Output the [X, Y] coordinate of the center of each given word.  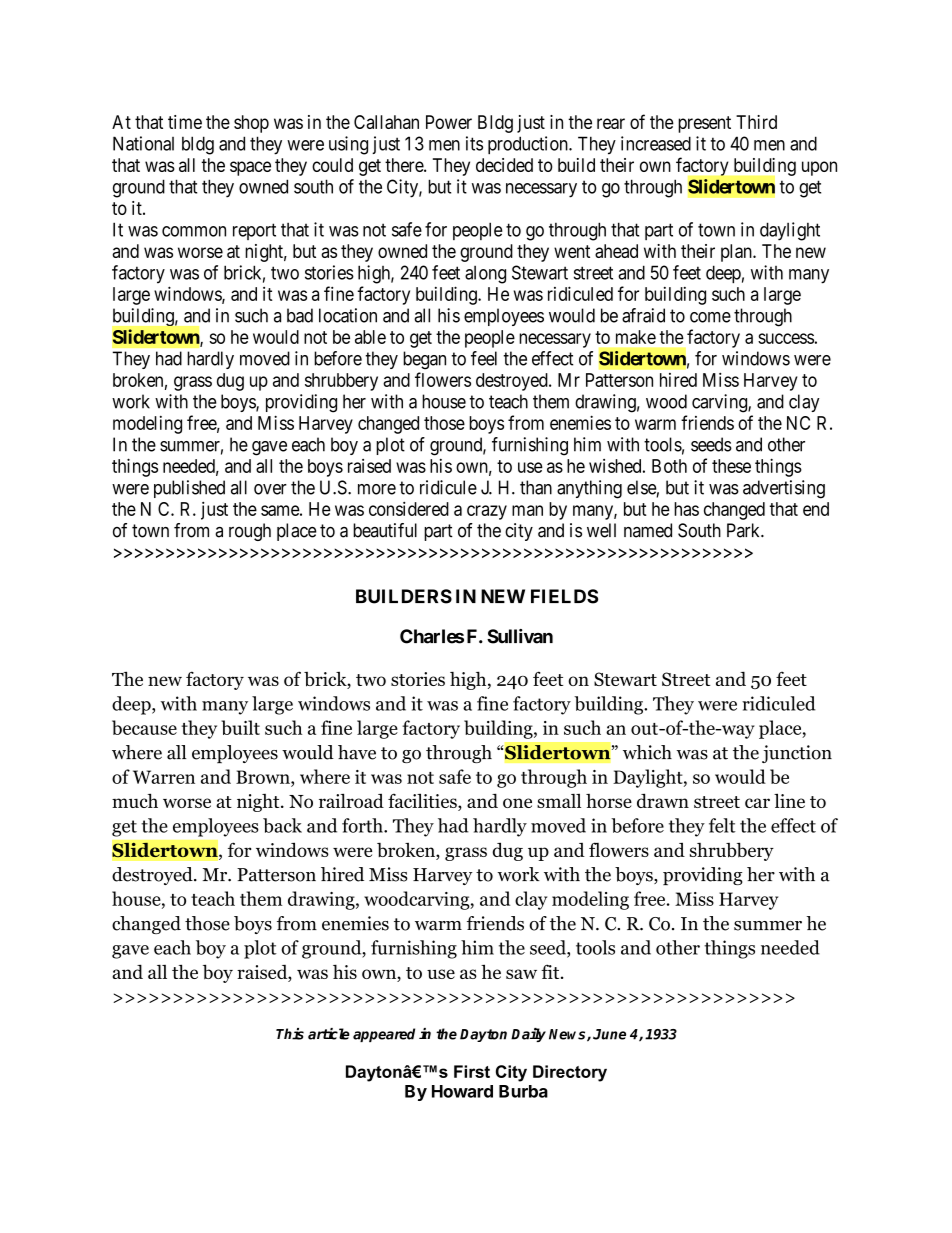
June [609, 1034]
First [472, 1071]
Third [756, 122]
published [189, 489]
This [290, 1034]
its [474, 143]
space [250, 168]
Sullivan [520, 636]
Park [745, 530]
